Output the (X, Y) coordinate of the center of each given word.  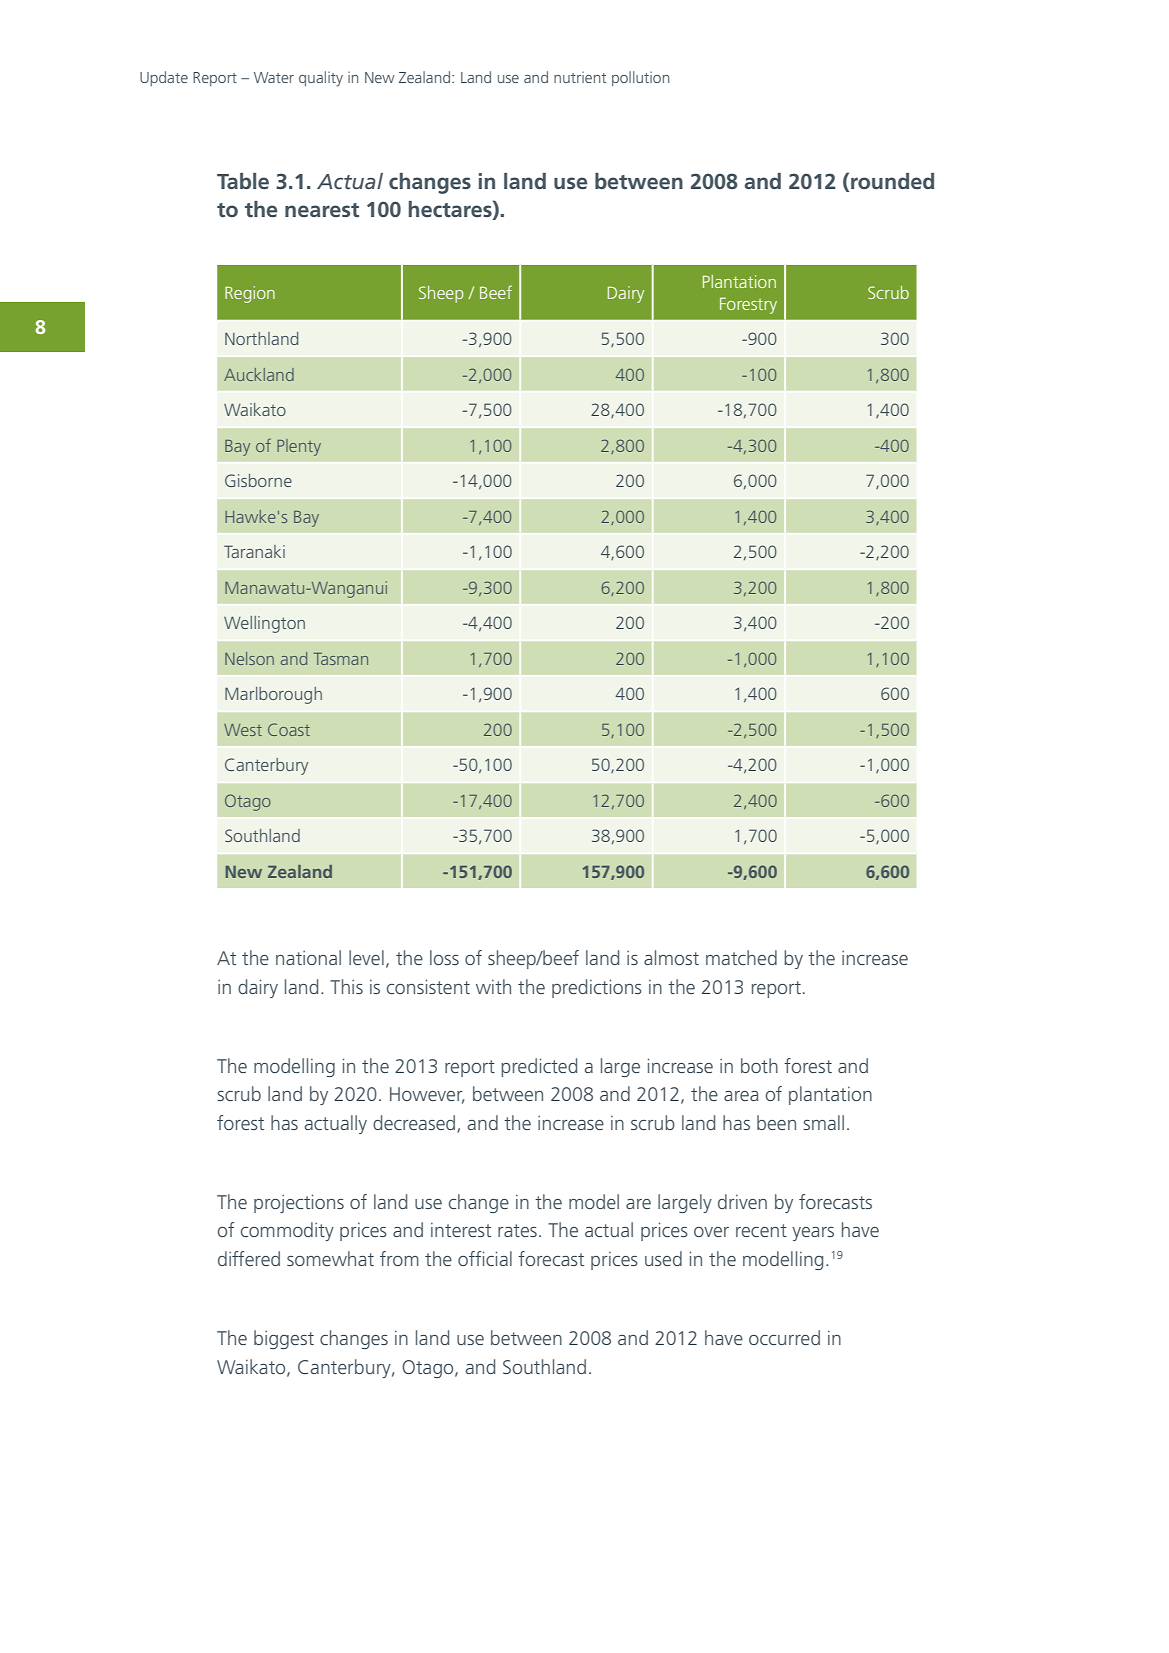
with (493, 986)
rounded (892, 181)
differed (249, 1258)
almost (671, 957)
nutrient (580, 77)
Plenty (299, 447)
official (485, 1258)
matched (741, 957)
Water (274, 77)
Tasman (340, 659)
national (308, 957)
